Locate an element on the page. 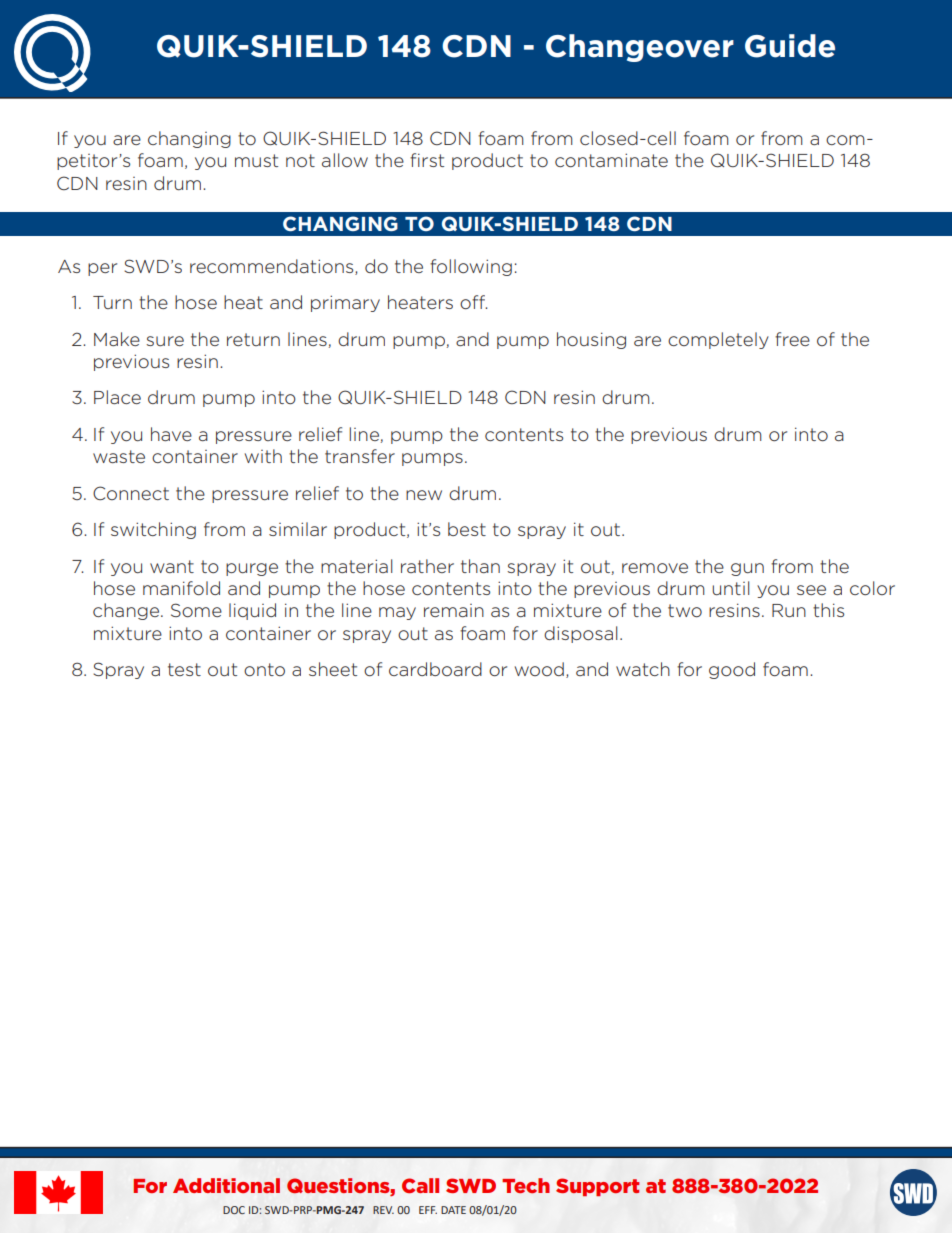  remain is located at coordinates (454, 610).
